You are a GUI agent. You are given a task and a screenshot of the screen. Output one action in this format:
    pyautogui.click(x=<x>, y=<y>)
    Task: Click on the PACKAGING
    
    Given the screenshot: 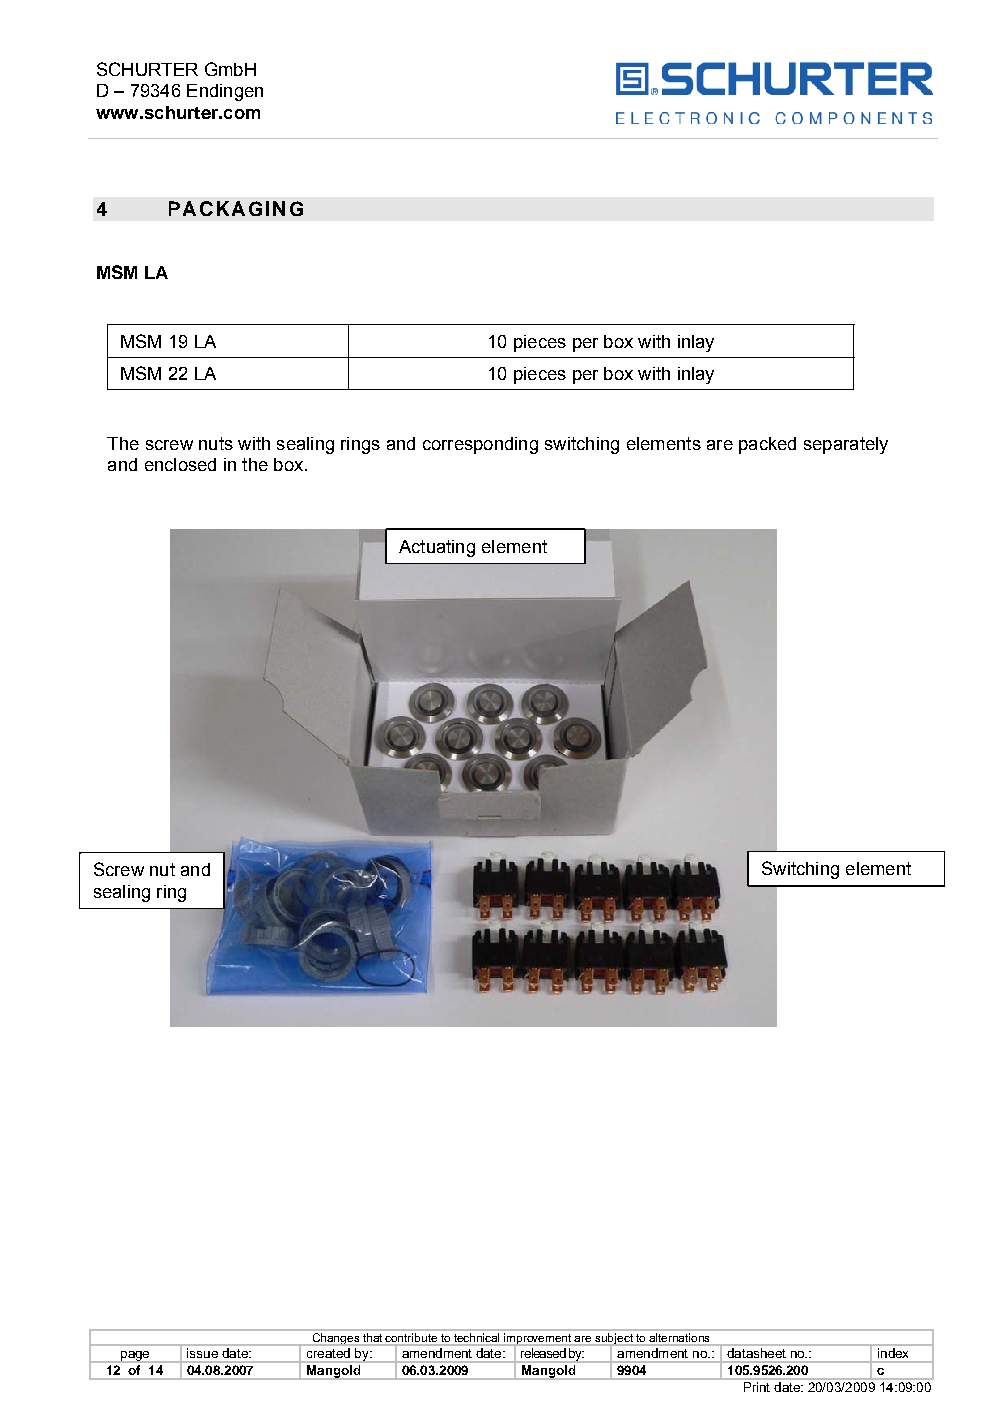 What is the action you would take?
    pyautogui.click(x=236, y=208)
